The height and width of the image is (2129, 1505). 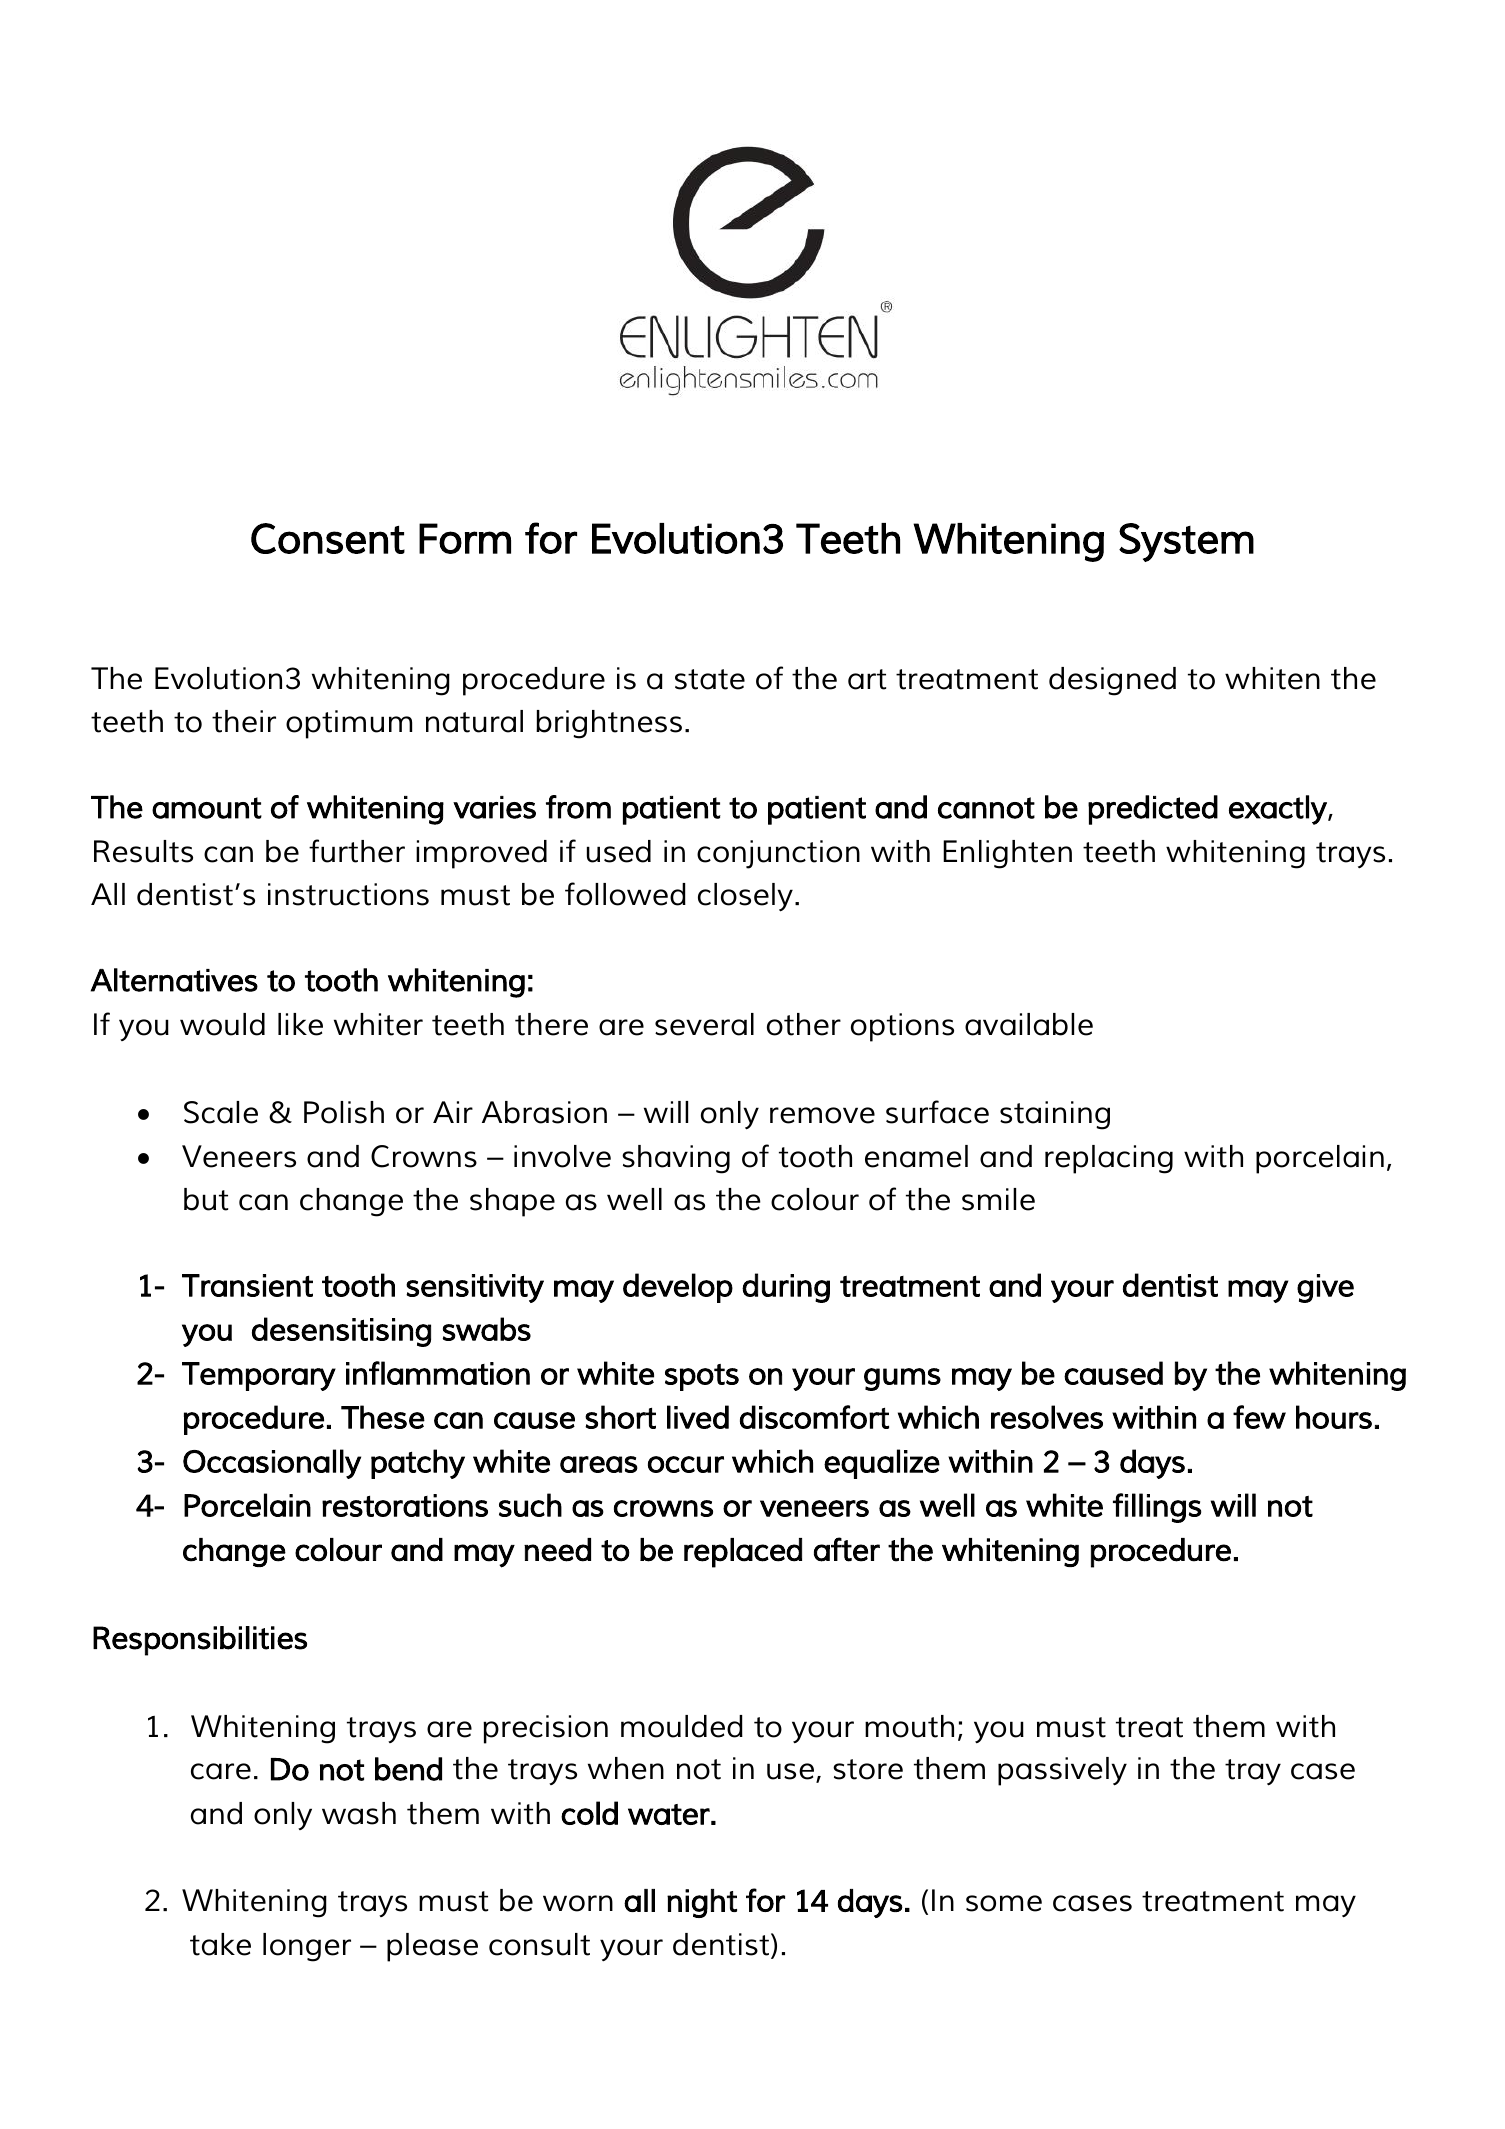 What do you see at coordinates (1186, 542) in the image?
I see `System` at bounding box center [1186, 542].
